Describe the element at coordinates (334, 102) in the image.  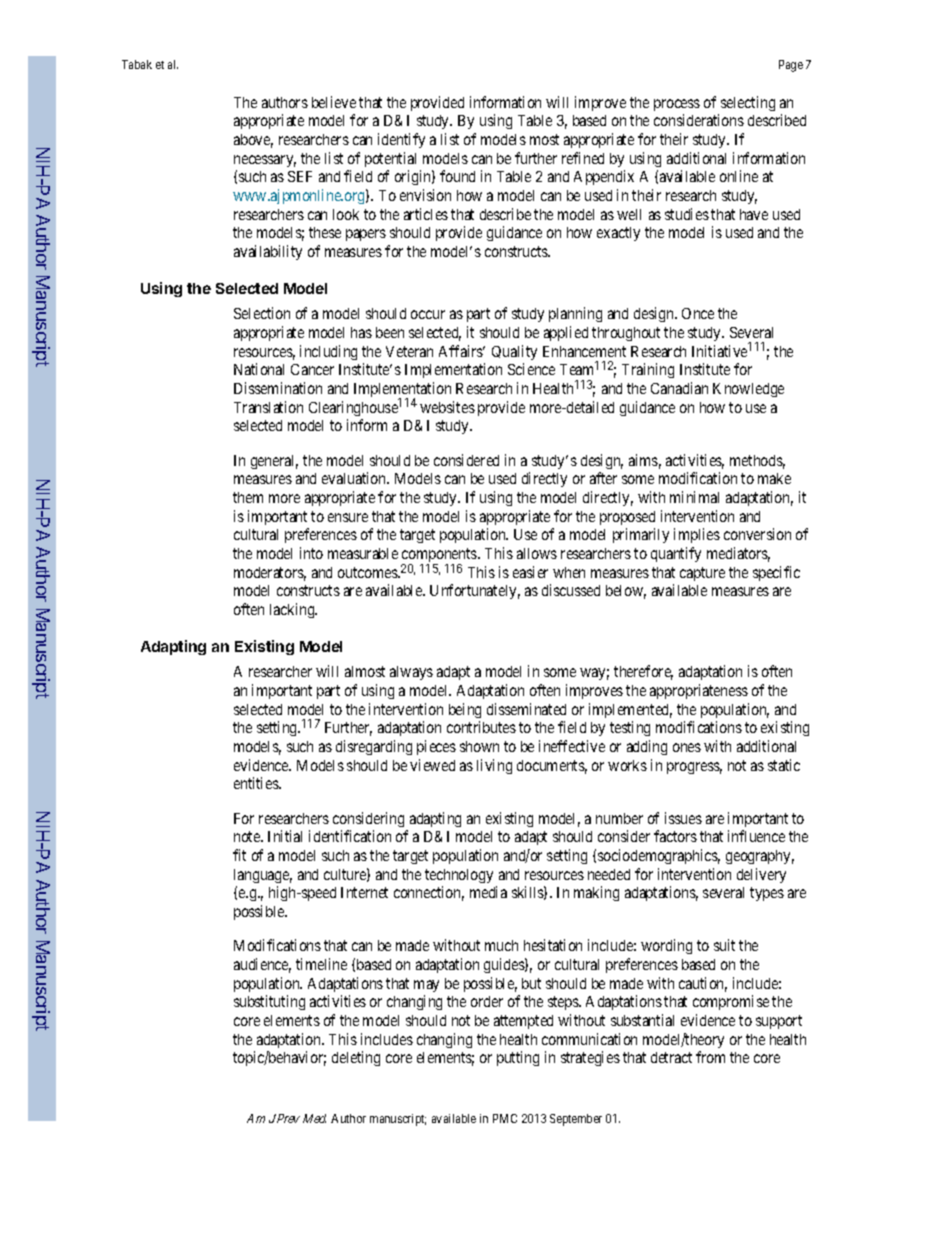
I see `believe` at that location.
